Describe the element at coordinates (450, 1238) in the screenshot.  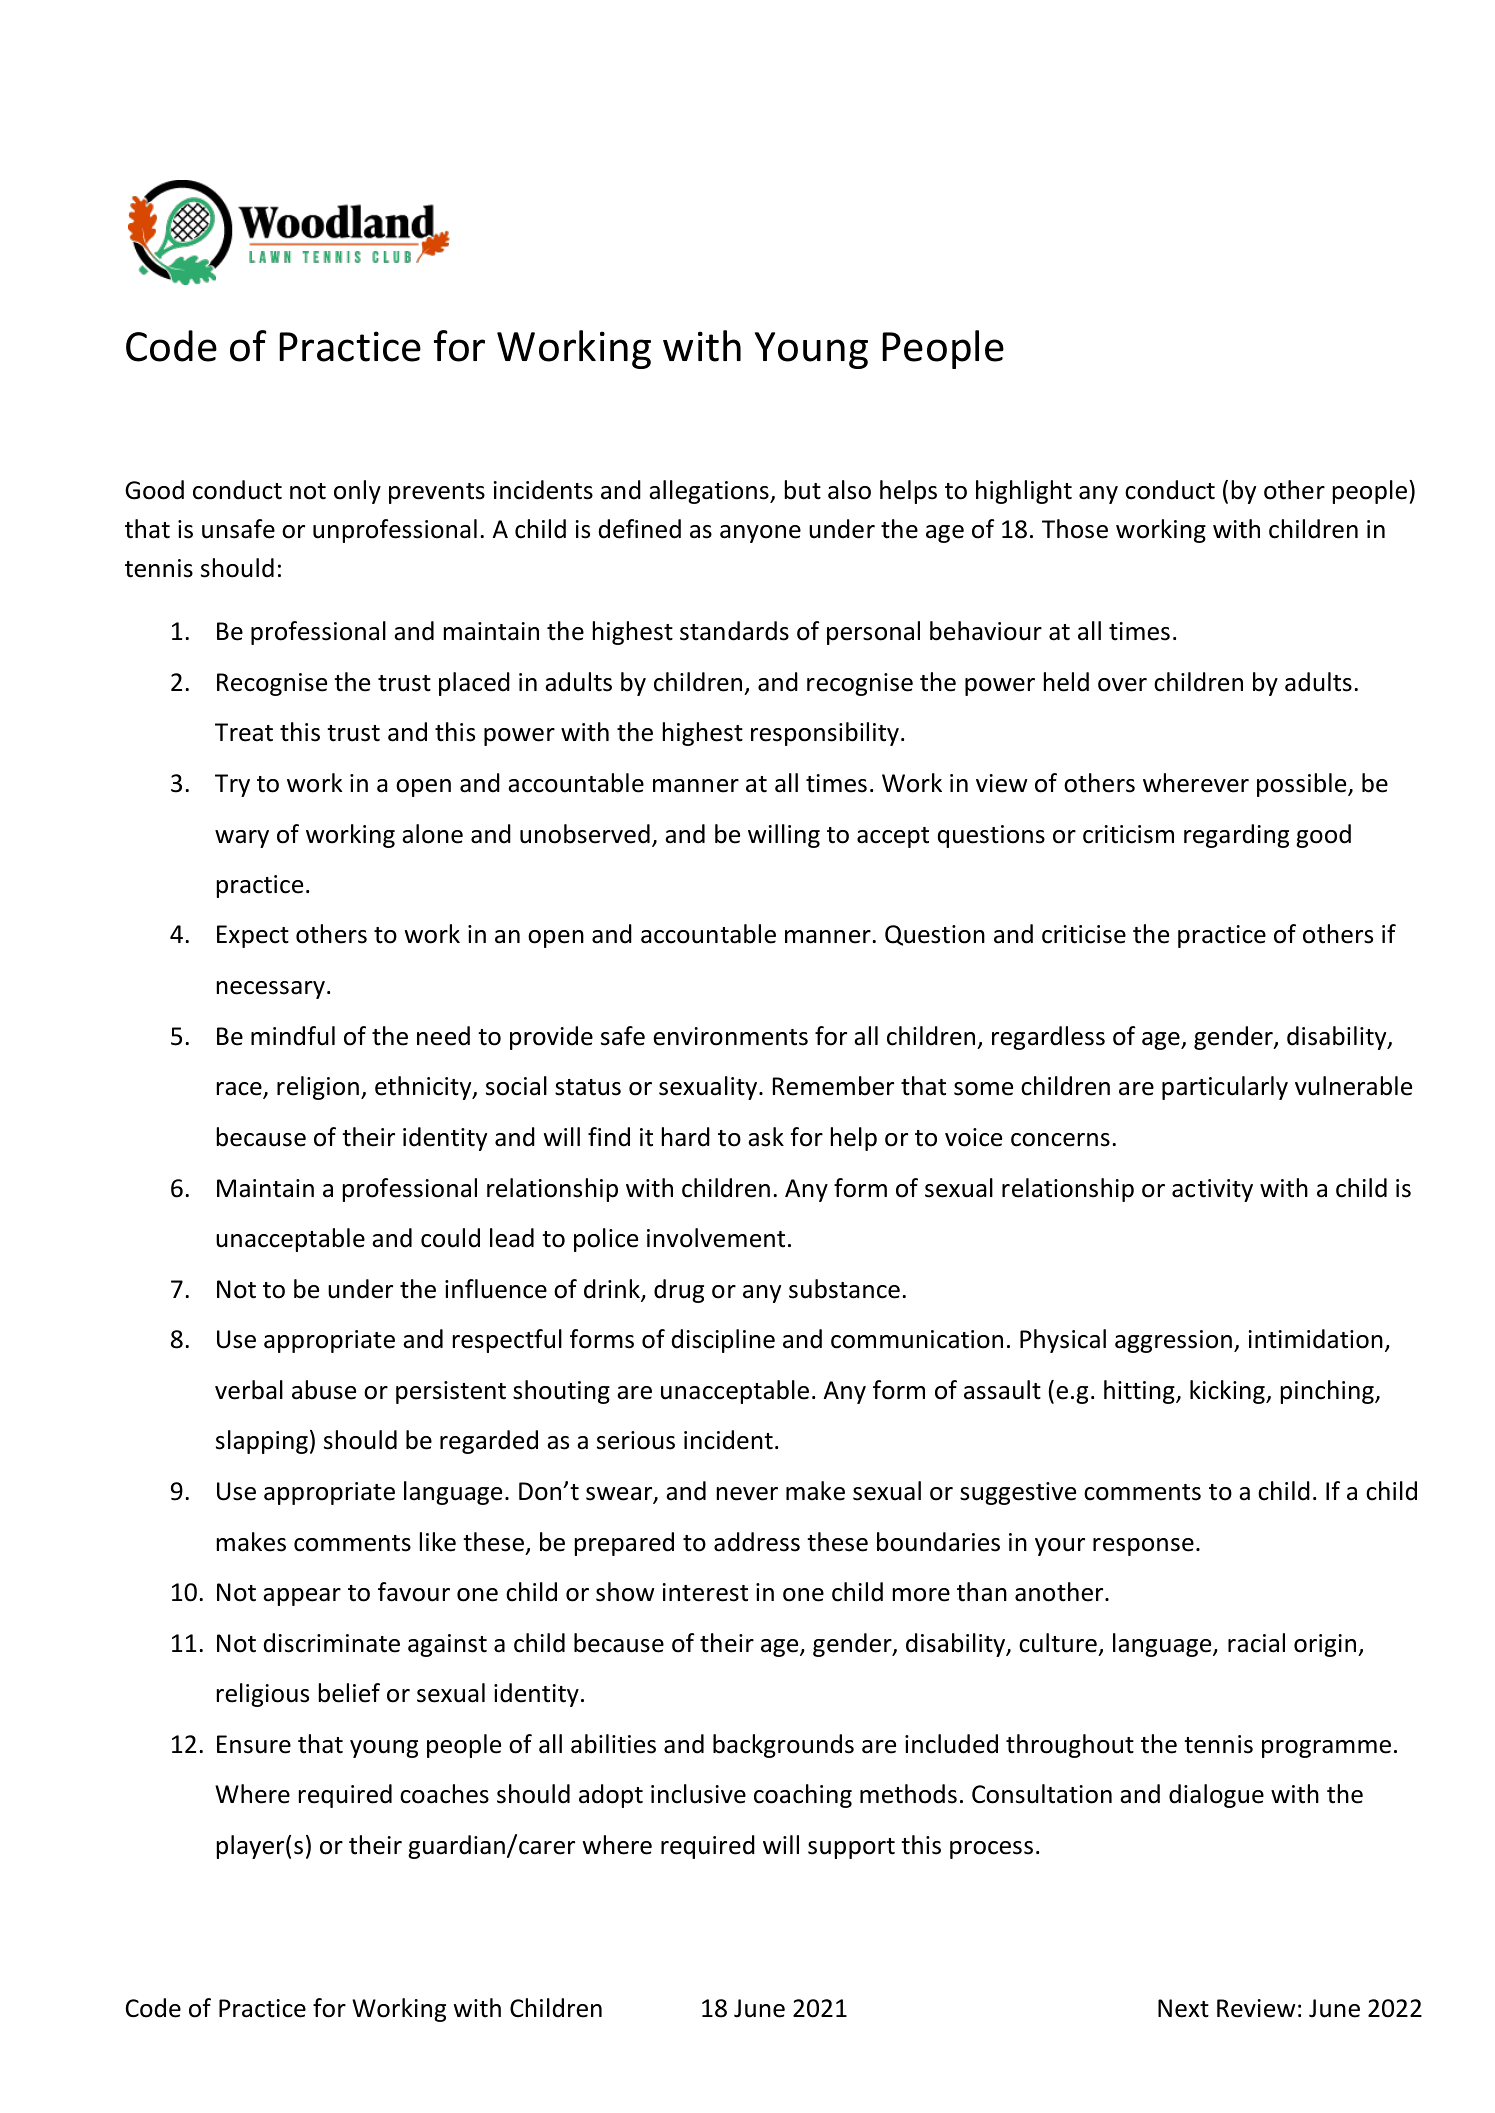
I see `could` at that location.
